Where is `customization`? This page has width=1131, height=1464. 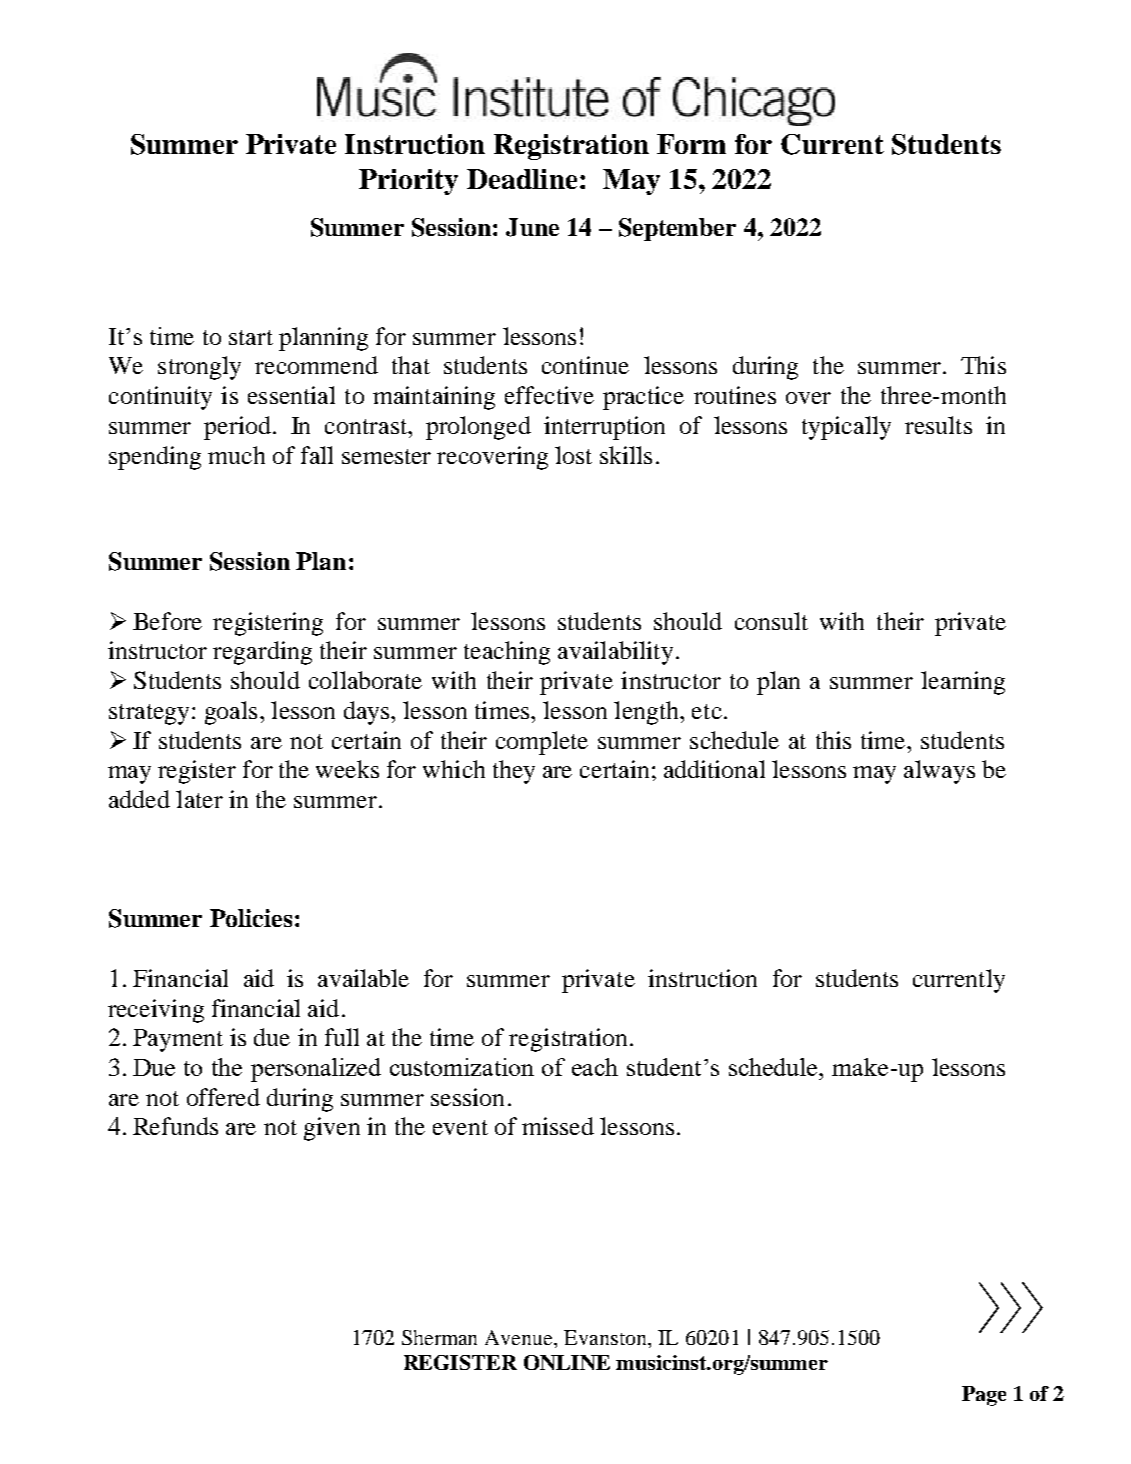
customization is located at coordinates (462, 1067).
